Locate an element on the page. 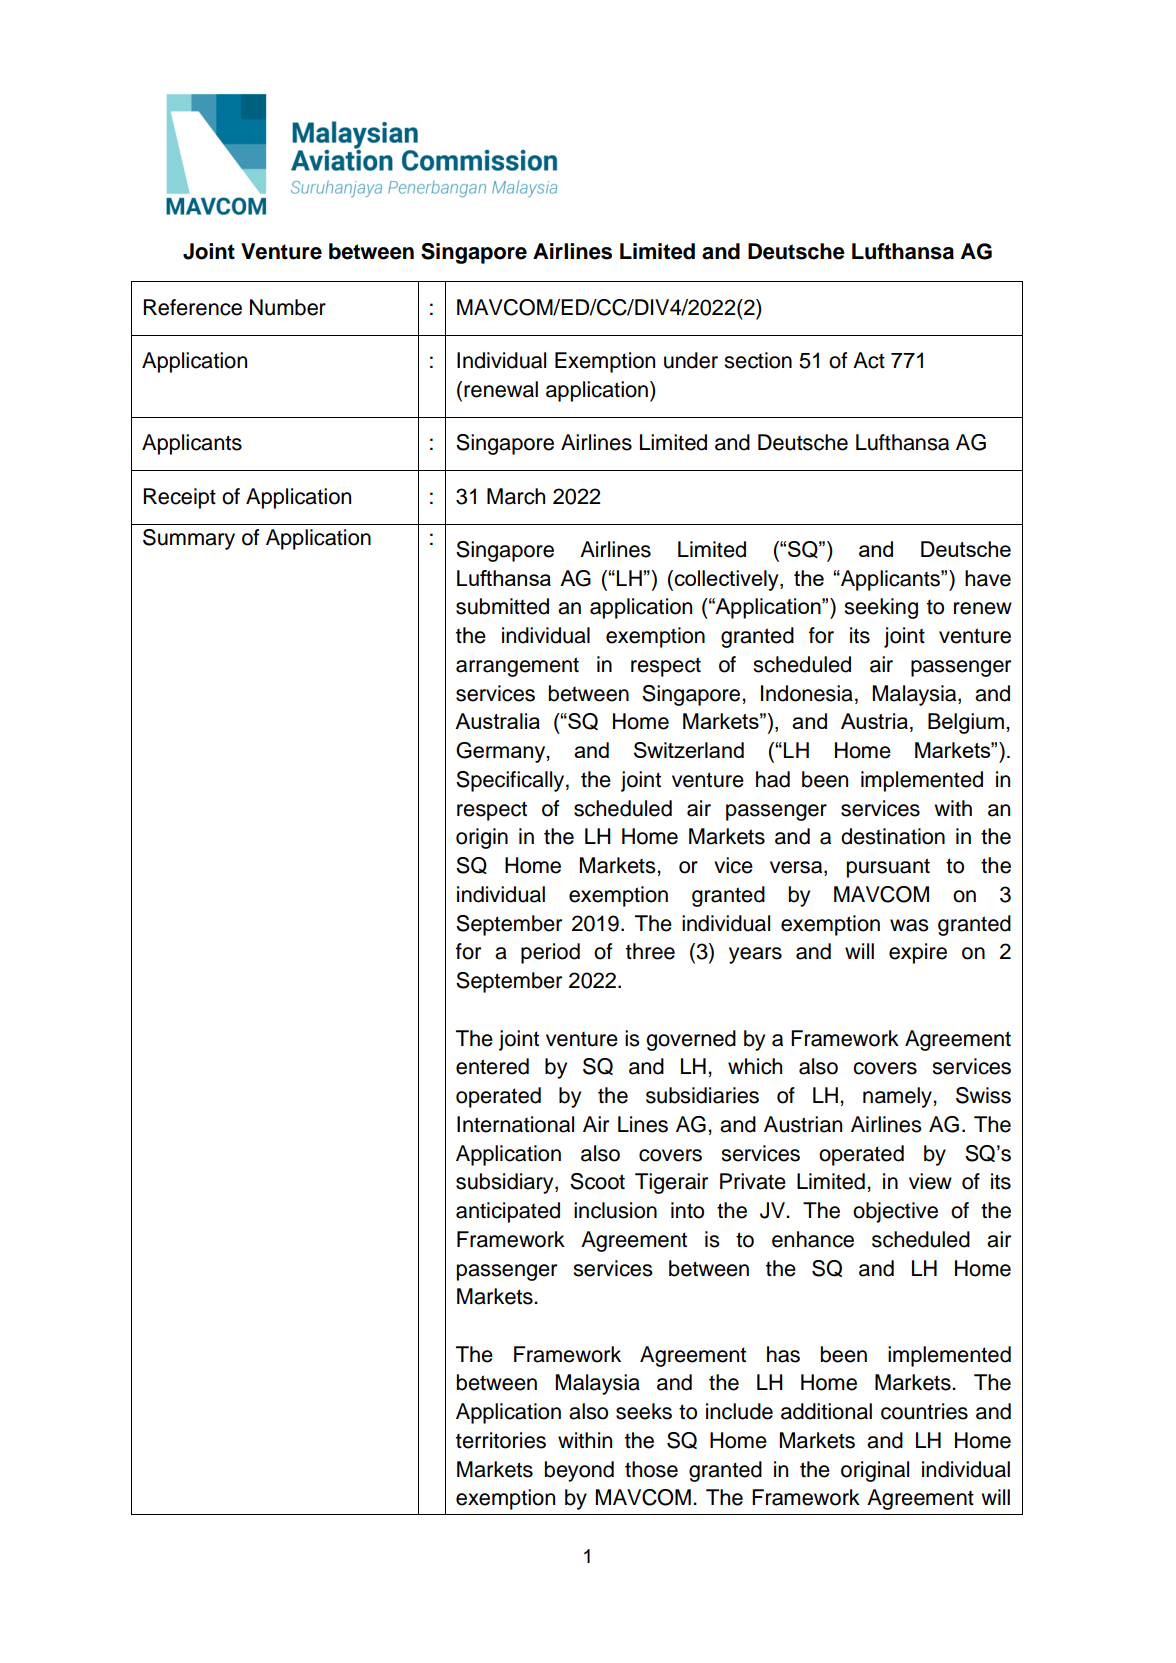 The height and width of the document is (1663, 1176). period is located at coordinates (550, 953).
